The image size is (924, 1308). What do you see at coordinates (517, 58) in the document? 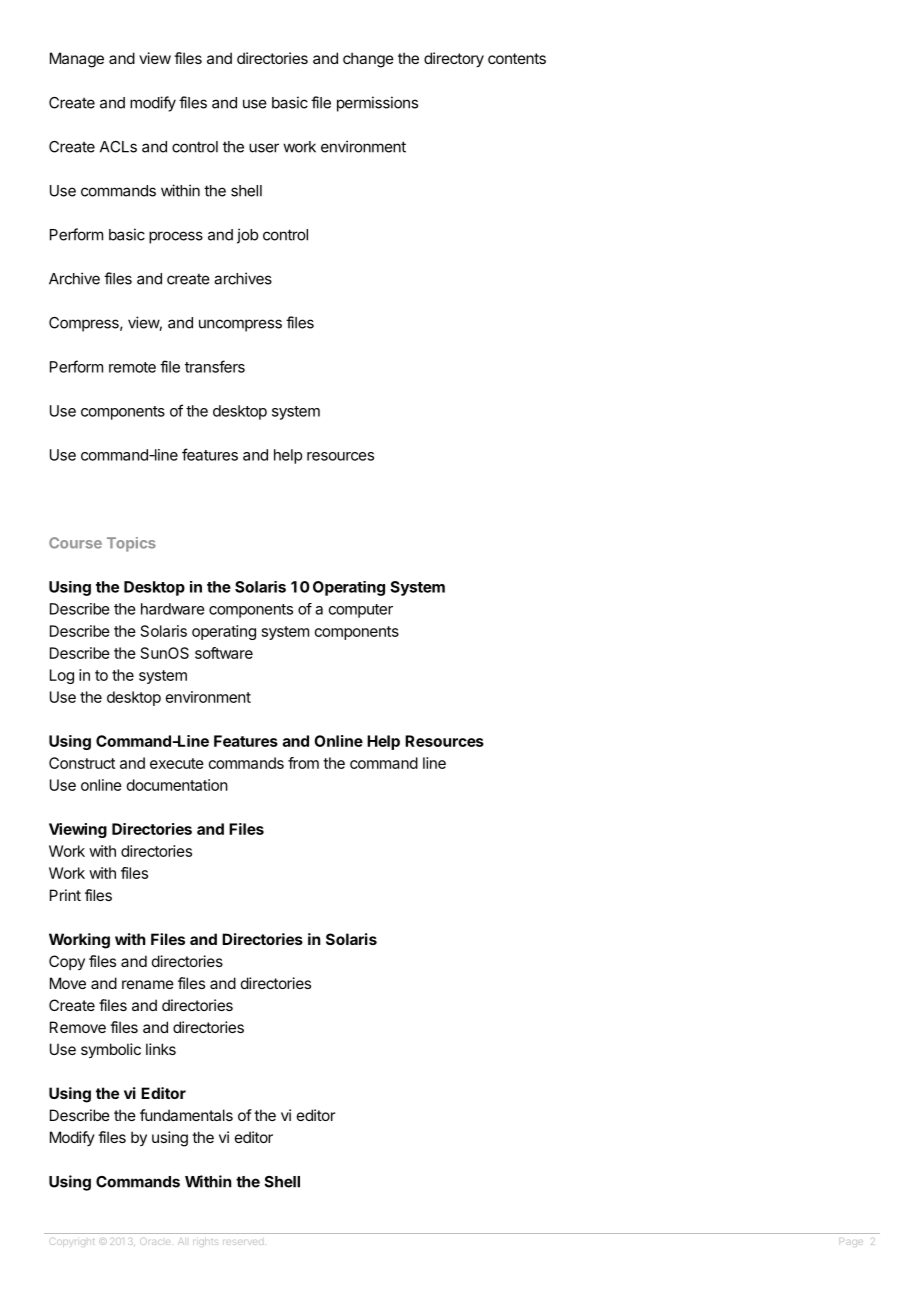
I see `contents` at bounding box center [517, 58].
